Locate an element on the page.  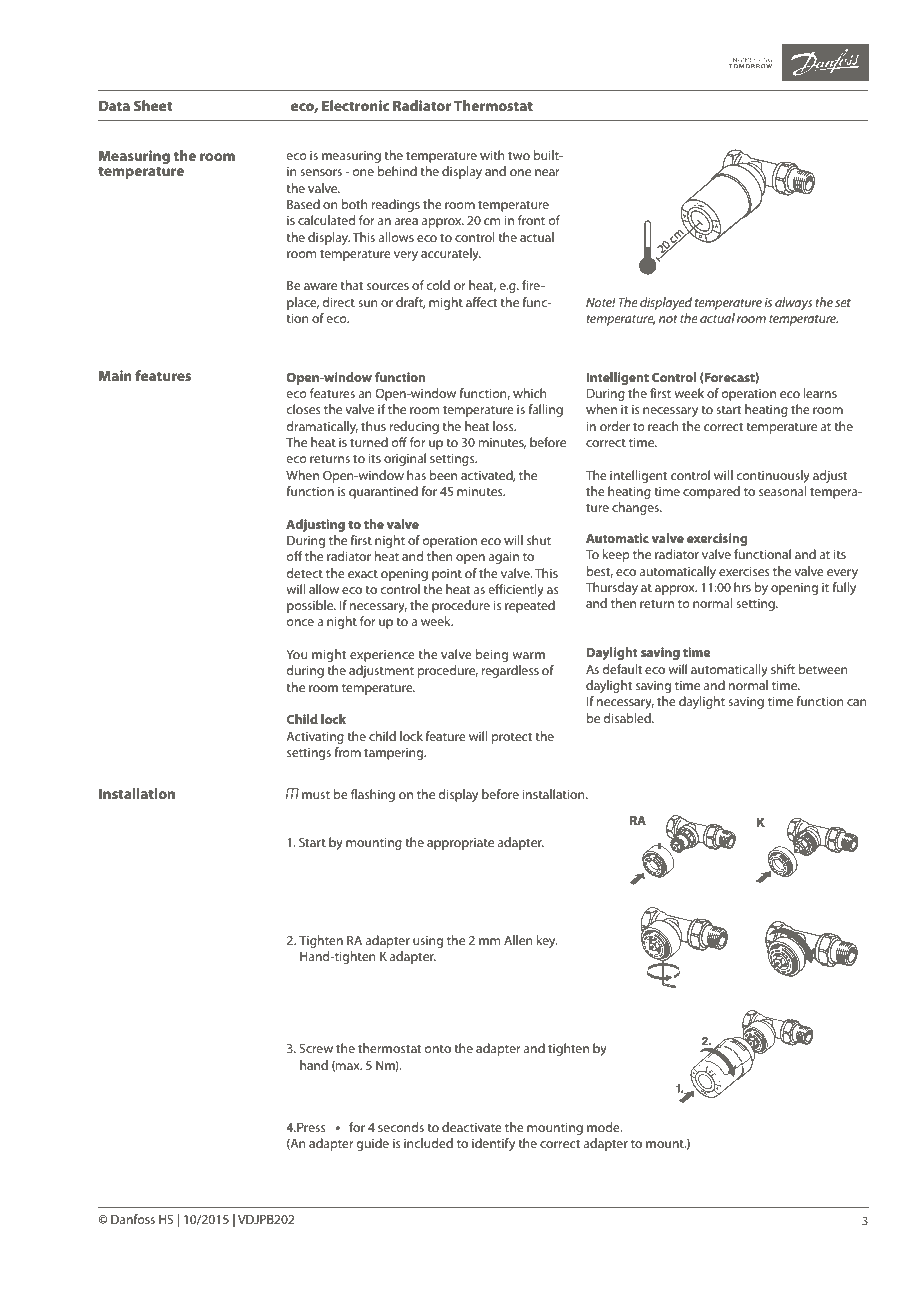
must is located at coordinates (316, 795).
